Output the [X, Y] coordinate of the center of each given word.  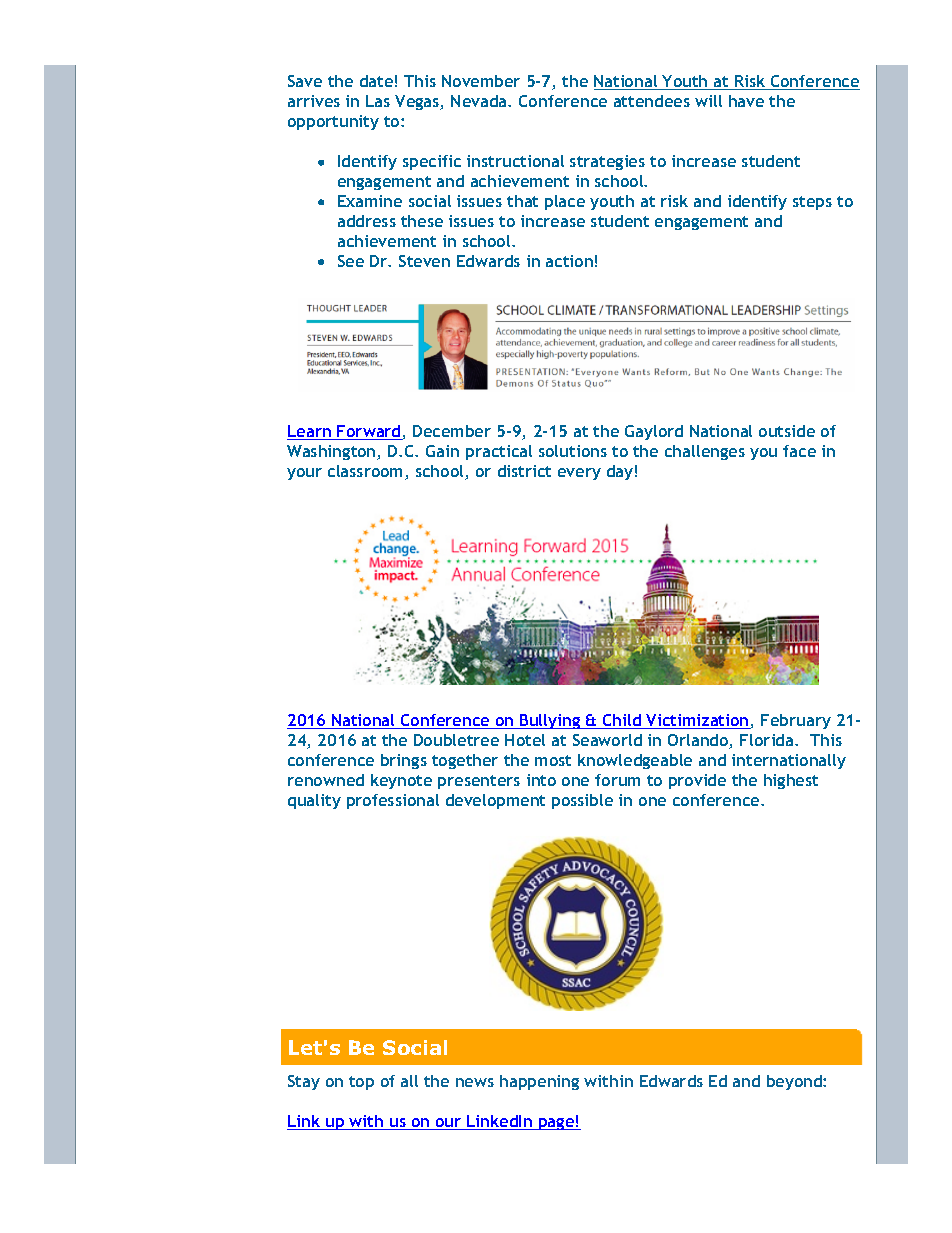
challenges [705, 452]
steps [812, 203]
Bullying [550, 721]
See [351, 261]
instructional [515, 161]
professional [393, 801]
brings [404, 761]
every [579, 474]
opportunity [333, 122]
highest [791, 781]
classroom [367, 472]
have [746, 101]
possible [582, 801]
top [361, 1083]
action [569, 261]
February [796, 721]
